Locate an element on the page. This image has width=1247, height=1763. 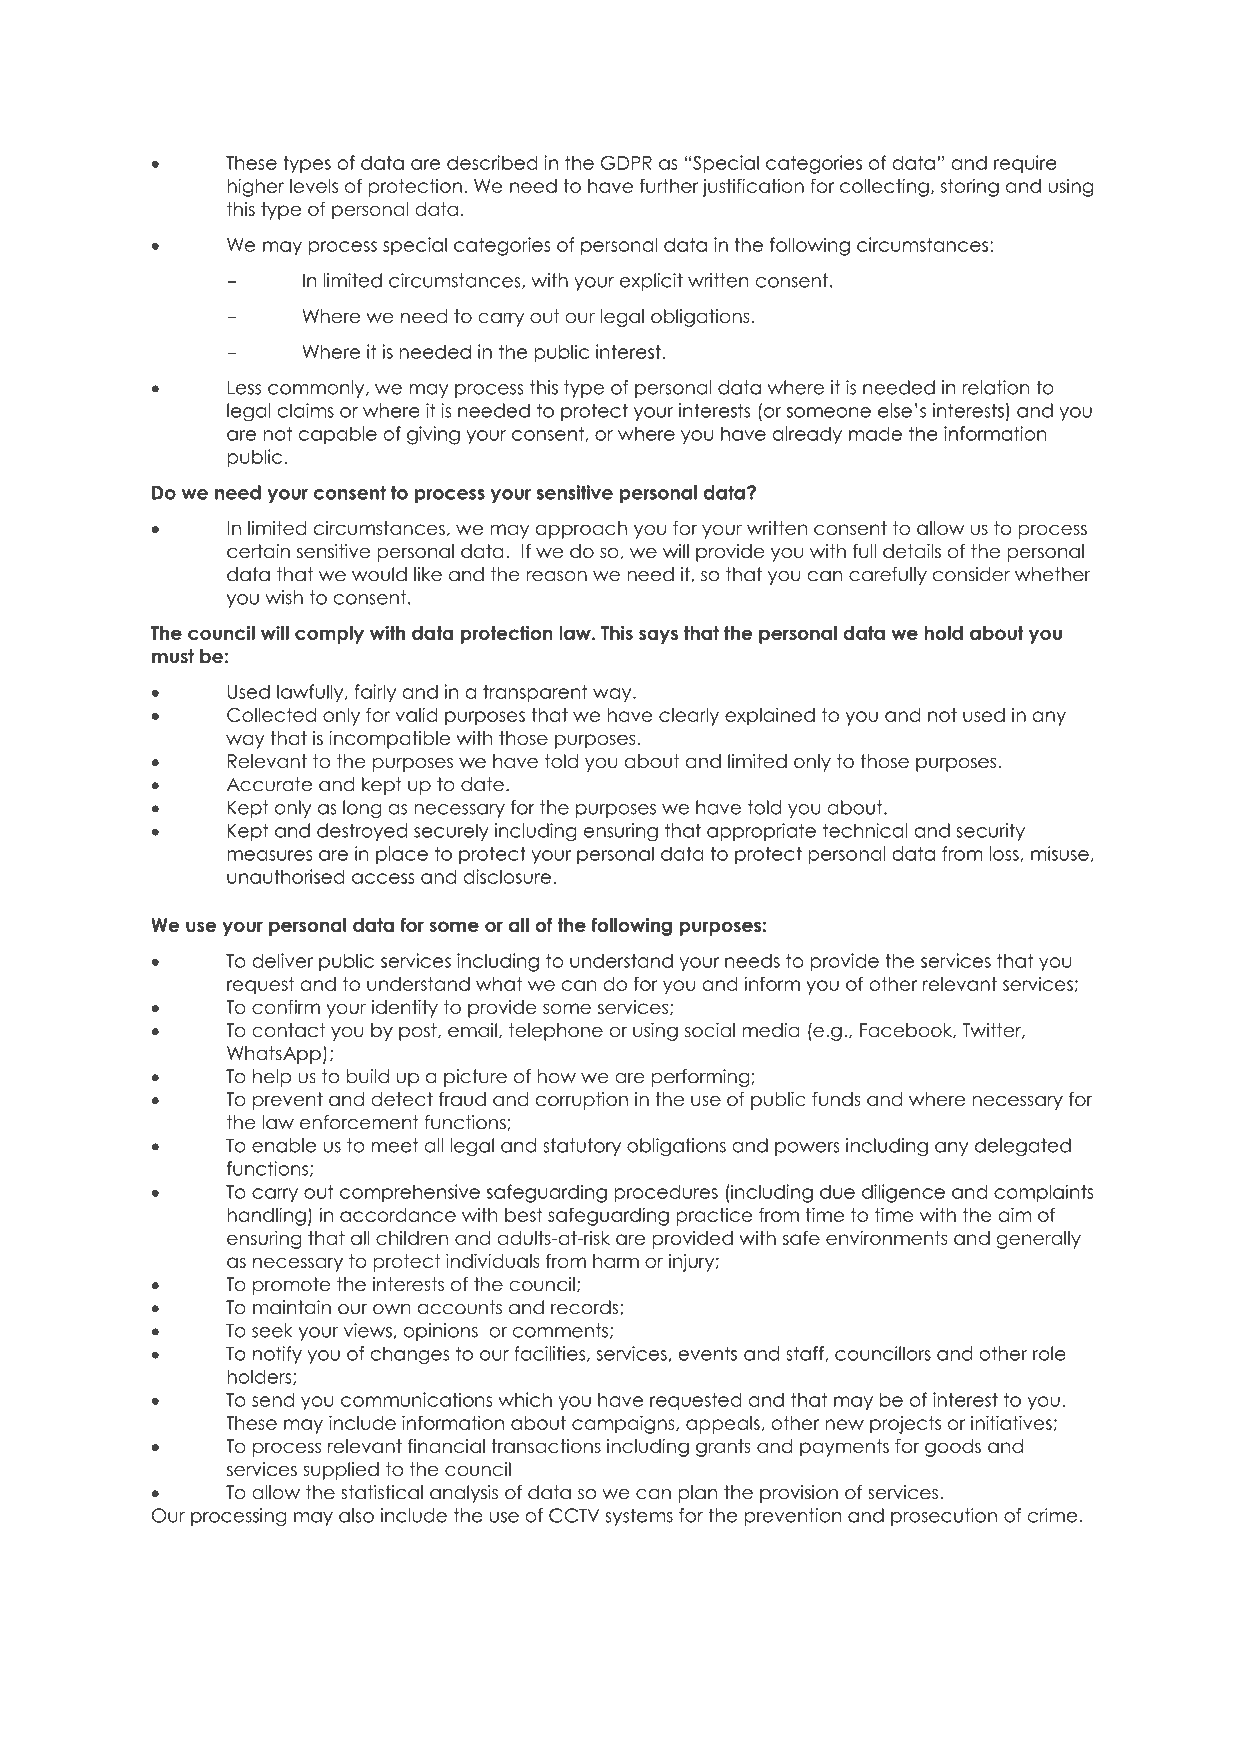
higher is located at coordinates (255, 187).
